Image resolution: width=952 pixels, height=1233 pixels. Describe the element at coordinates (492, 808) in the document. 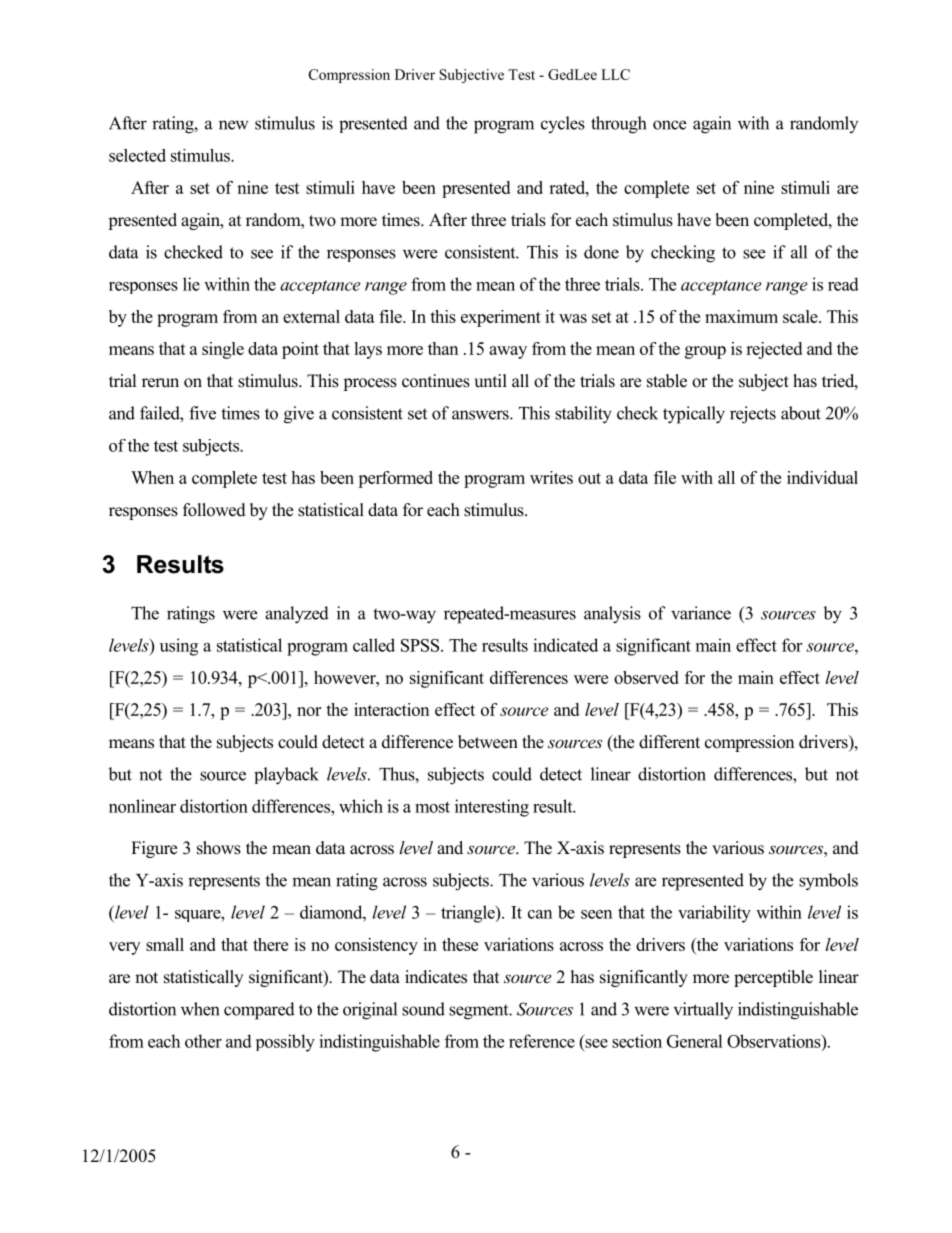

I see `interesting` at that location.
